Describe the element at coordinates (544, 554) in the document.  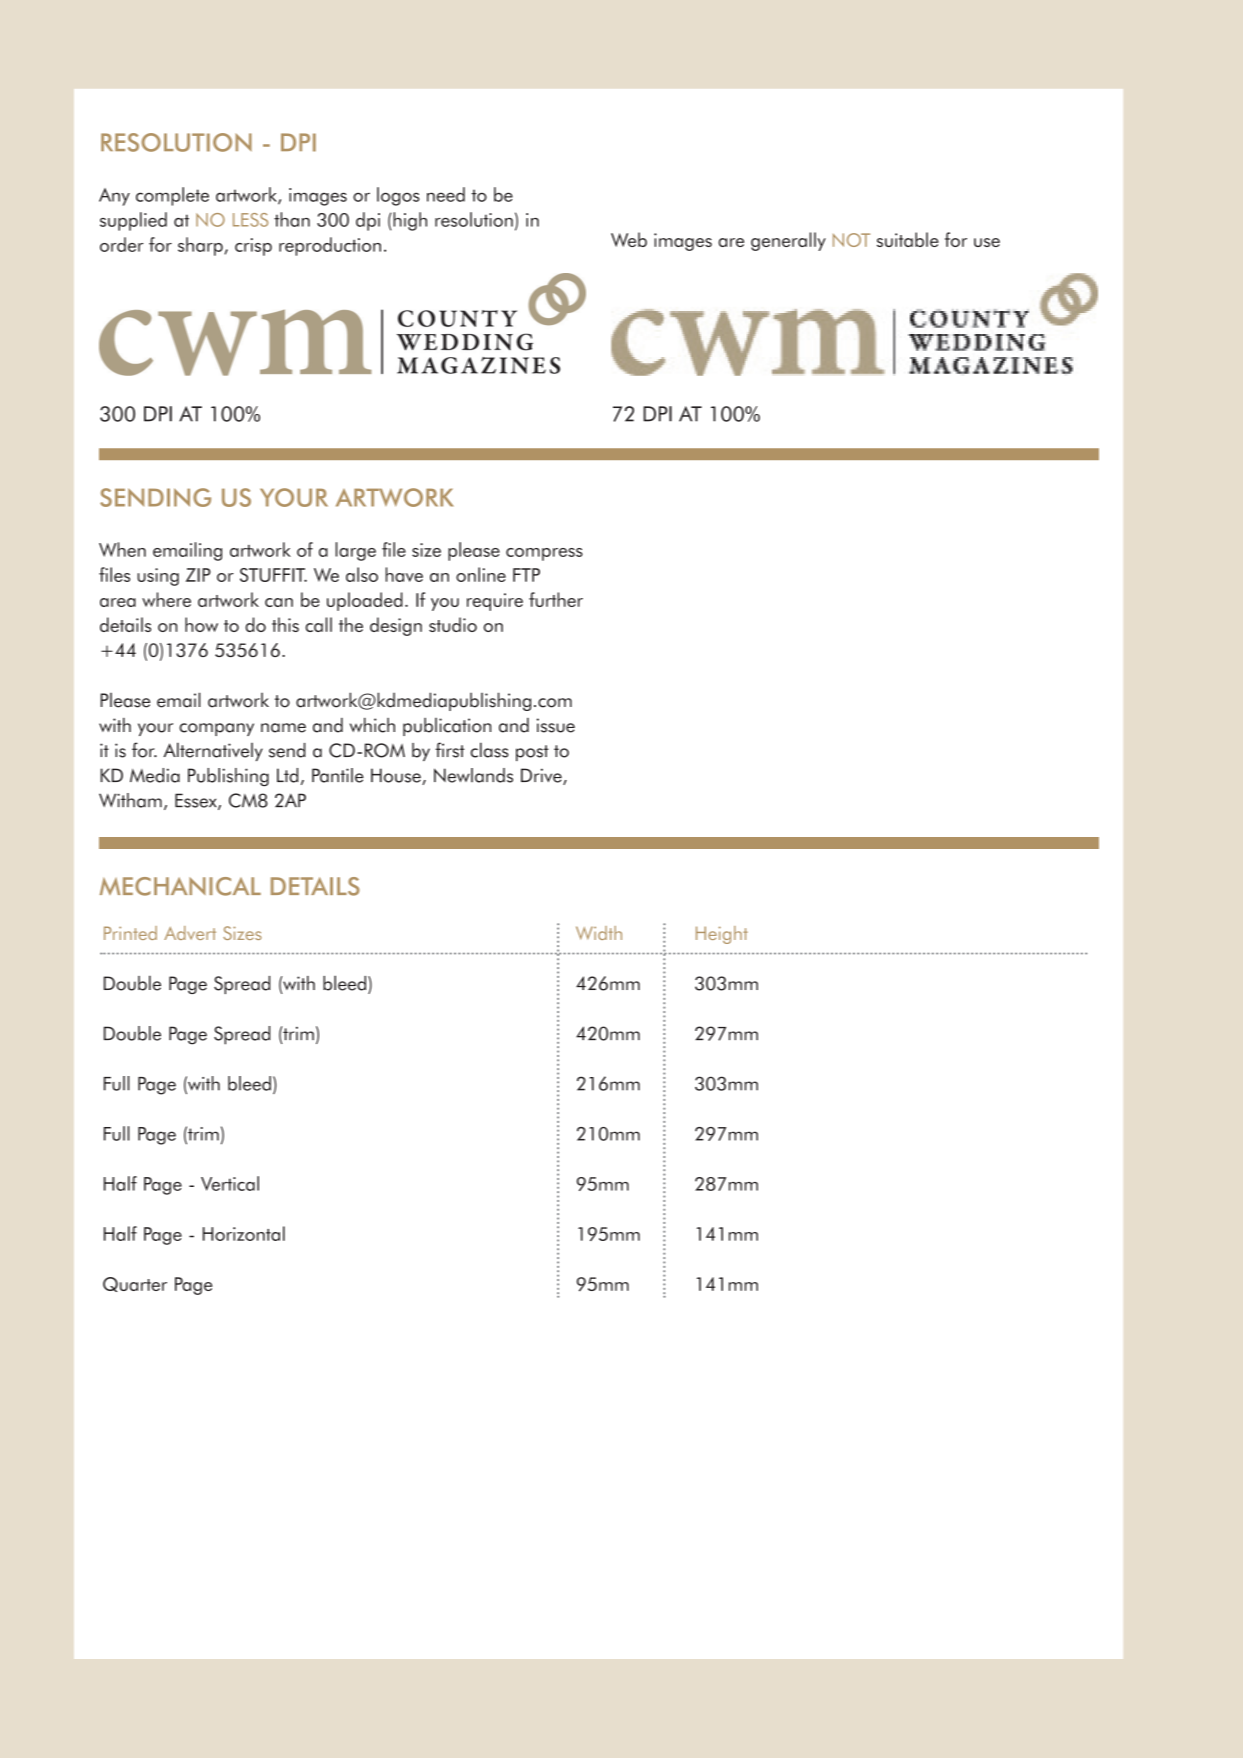
I see `compress` at that location.
